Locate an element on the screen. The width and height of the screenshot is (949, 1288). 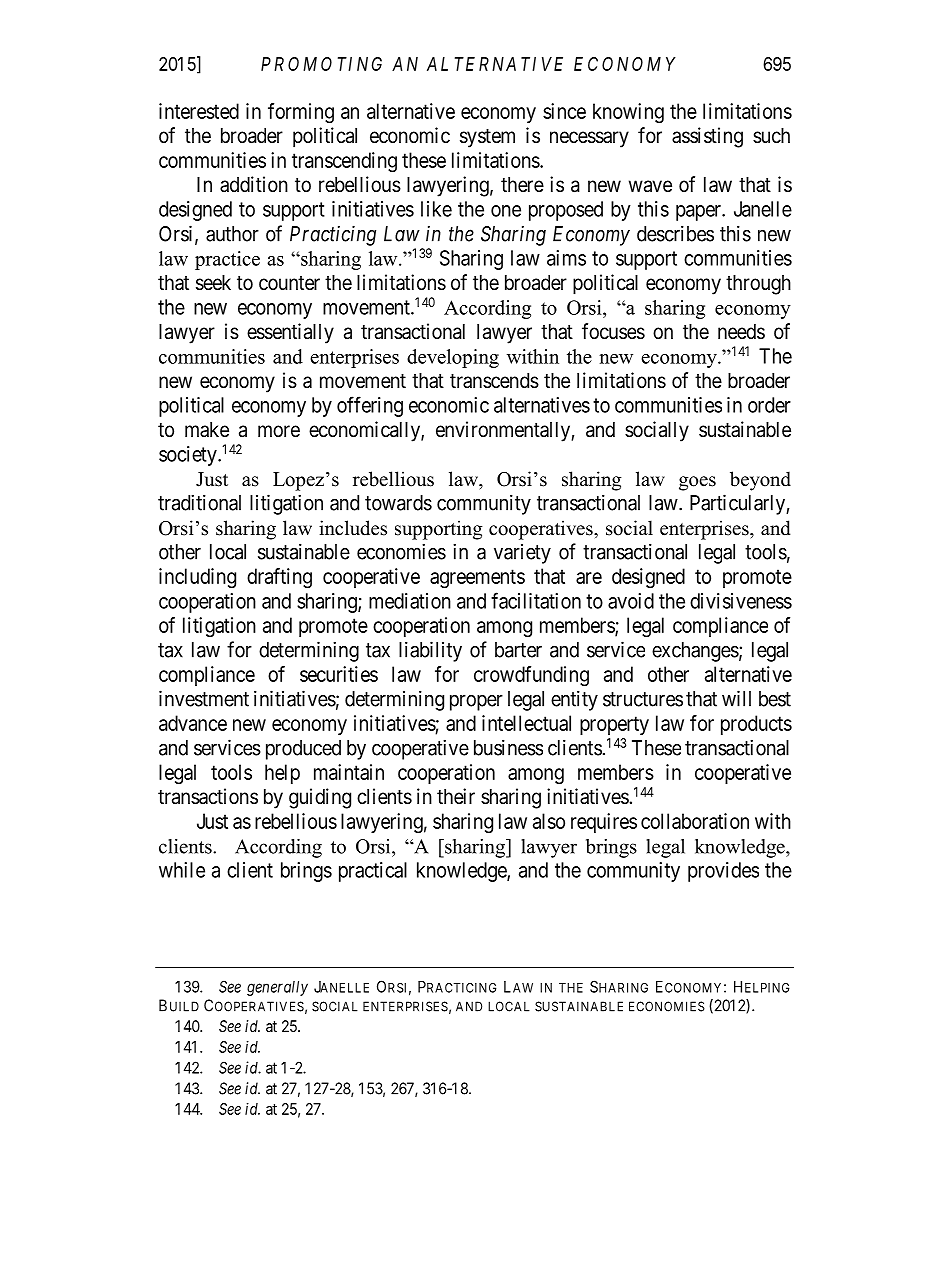
more is located at coordinates (279, 431).
